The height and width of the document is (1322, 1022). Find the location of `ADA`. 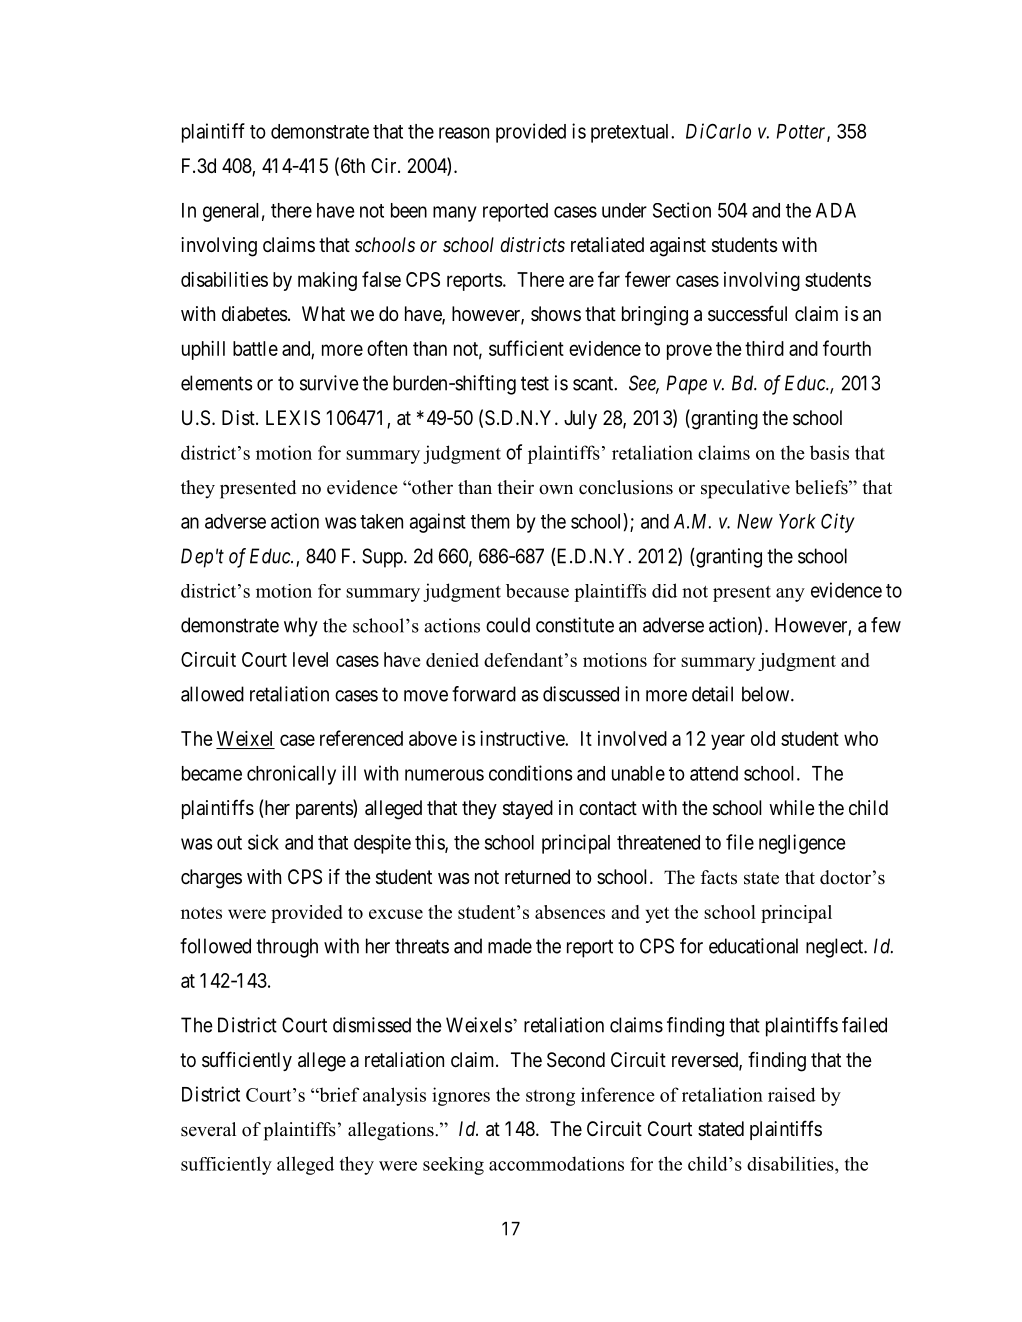

ADA is located at coordinates (836, 210).
